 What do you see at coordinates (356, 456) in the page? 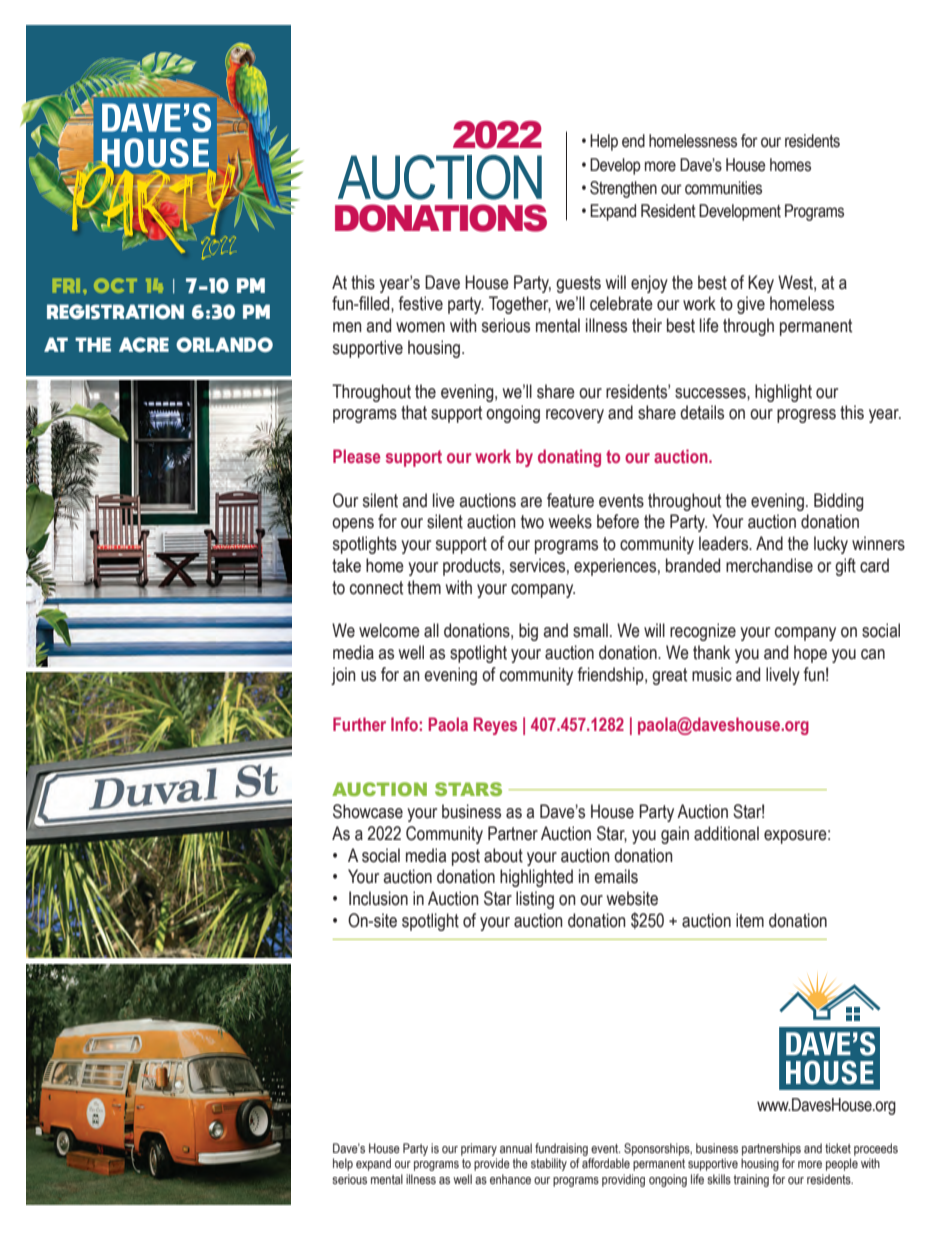
I see `Please` at bounding box center [356, 456].
